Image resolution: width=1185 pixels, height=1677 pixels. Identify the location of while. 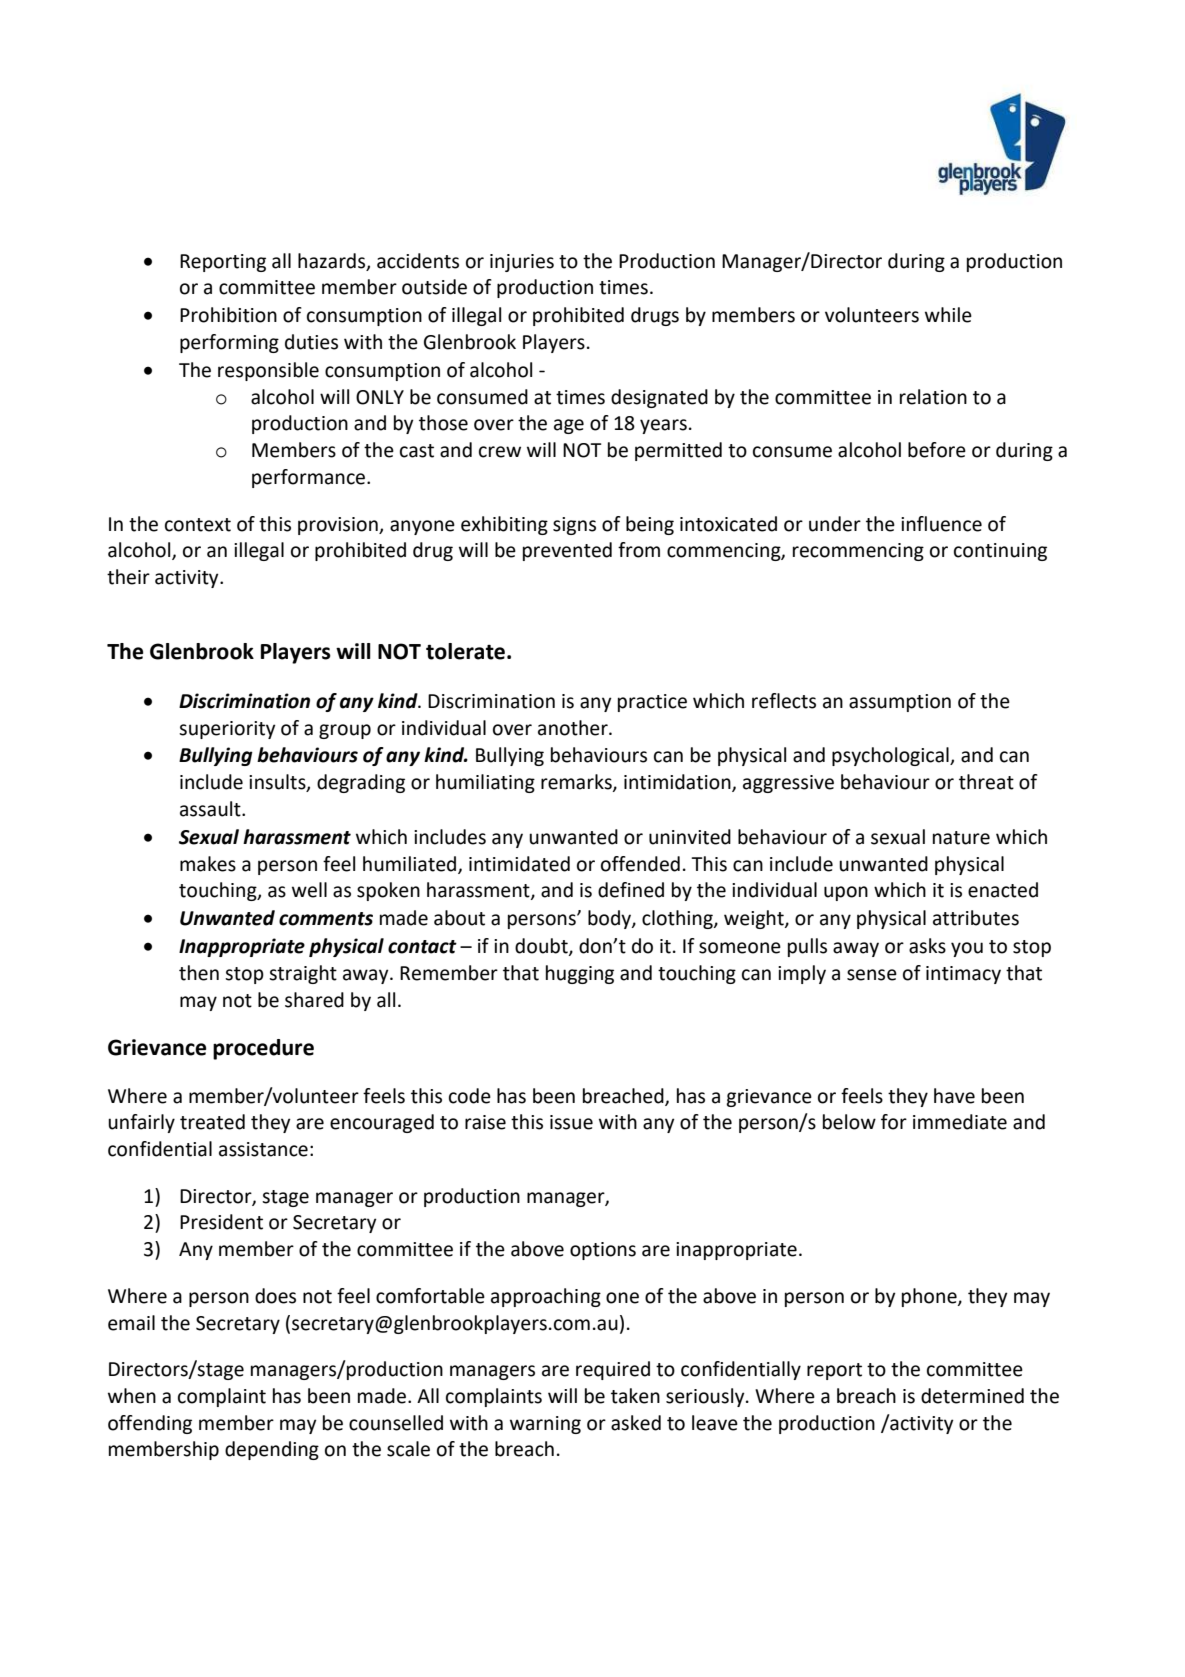
(948, 315).
